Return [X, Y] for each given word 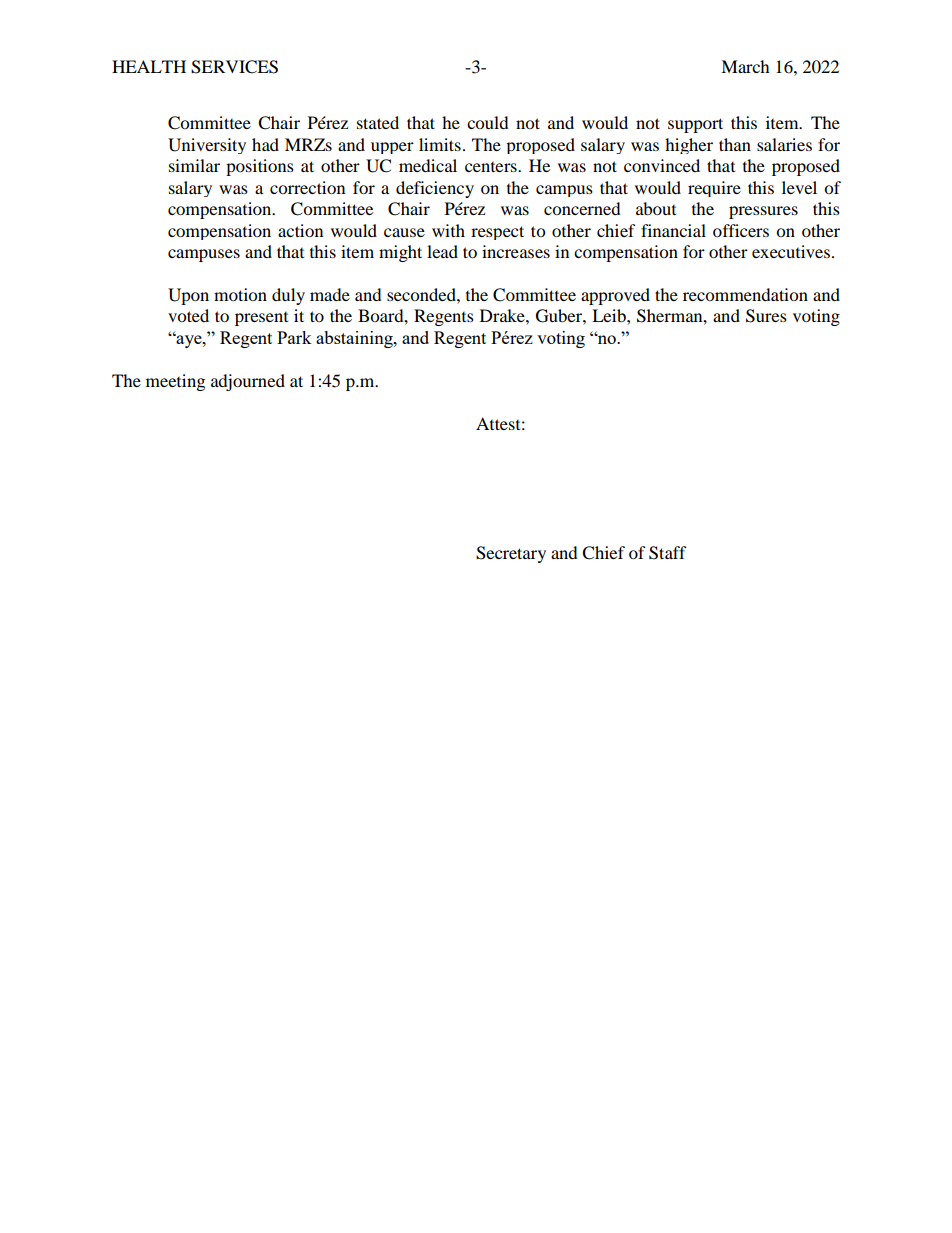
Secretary [511, 554]
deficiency [435, 189]
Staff [668, 553]
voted [188, 315]
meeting [175, 382]
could [488, 122]
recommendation [745, 294]
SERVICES [234, 67]
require [714, 189]
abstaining [355, 339]
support [695, 125]
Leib [610, 315]
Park [294, 337]
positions [260, 167]
